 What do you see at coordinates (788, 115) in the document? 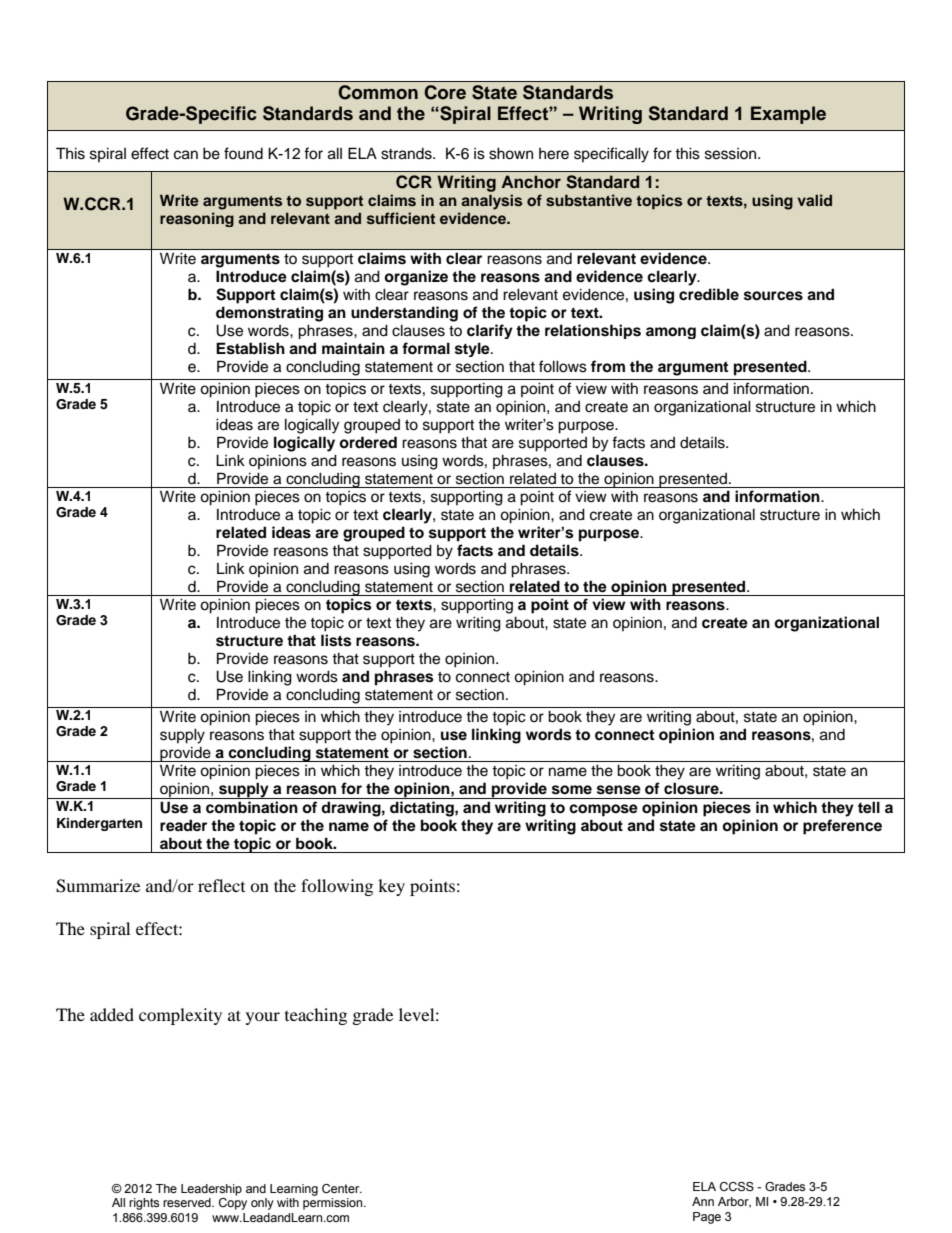
I see `Example` at bounding box center [788, 115].
